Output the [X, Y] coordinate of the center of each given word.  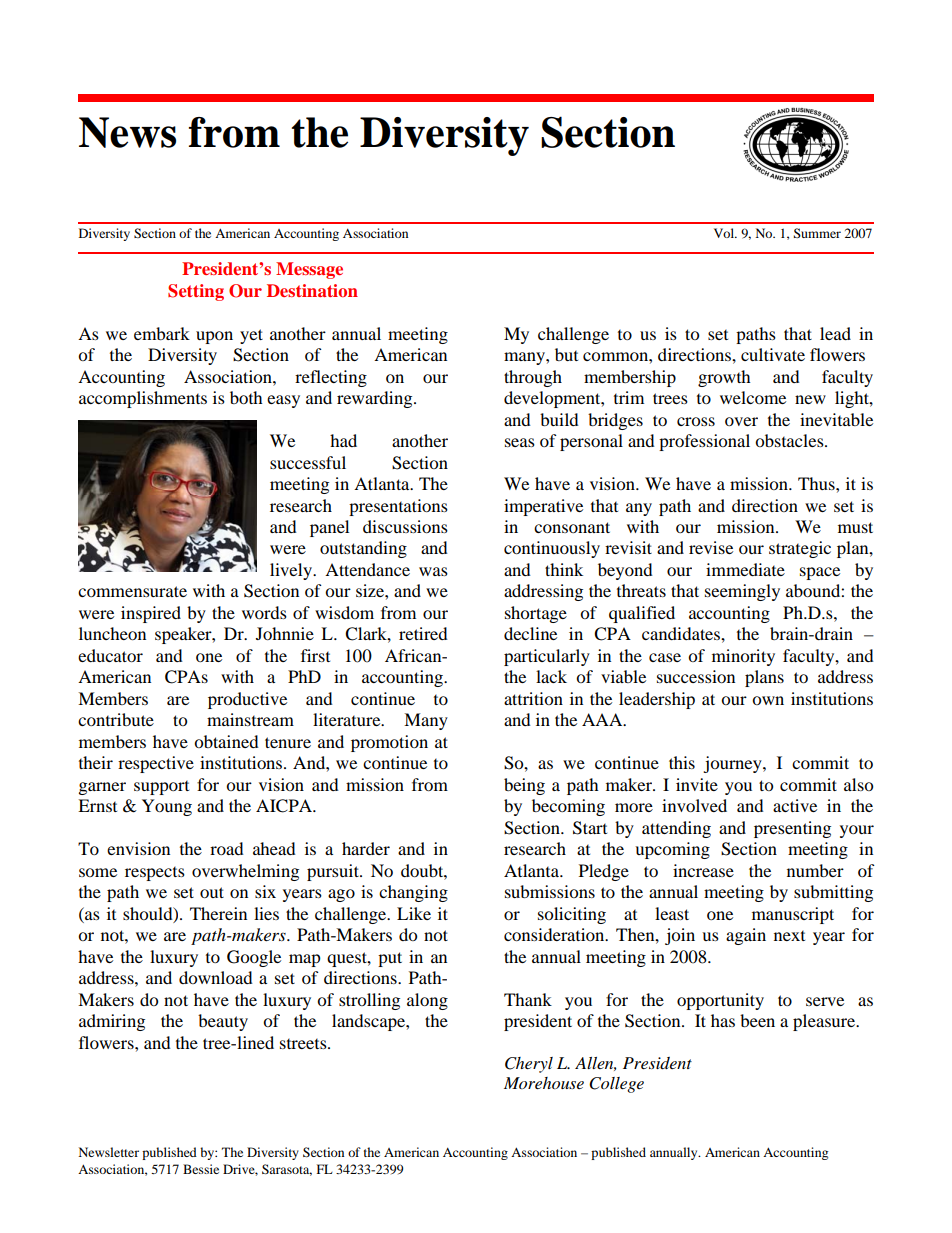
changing [413, 893]
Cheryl [529, 1065]
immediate [745, 569]
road [227, 848]
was [433, 571]
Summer [817, 233]
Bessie [201, 1169]
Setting [196, 292]
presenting [792, 829]
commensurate [132, 591]
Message [309, 270]
